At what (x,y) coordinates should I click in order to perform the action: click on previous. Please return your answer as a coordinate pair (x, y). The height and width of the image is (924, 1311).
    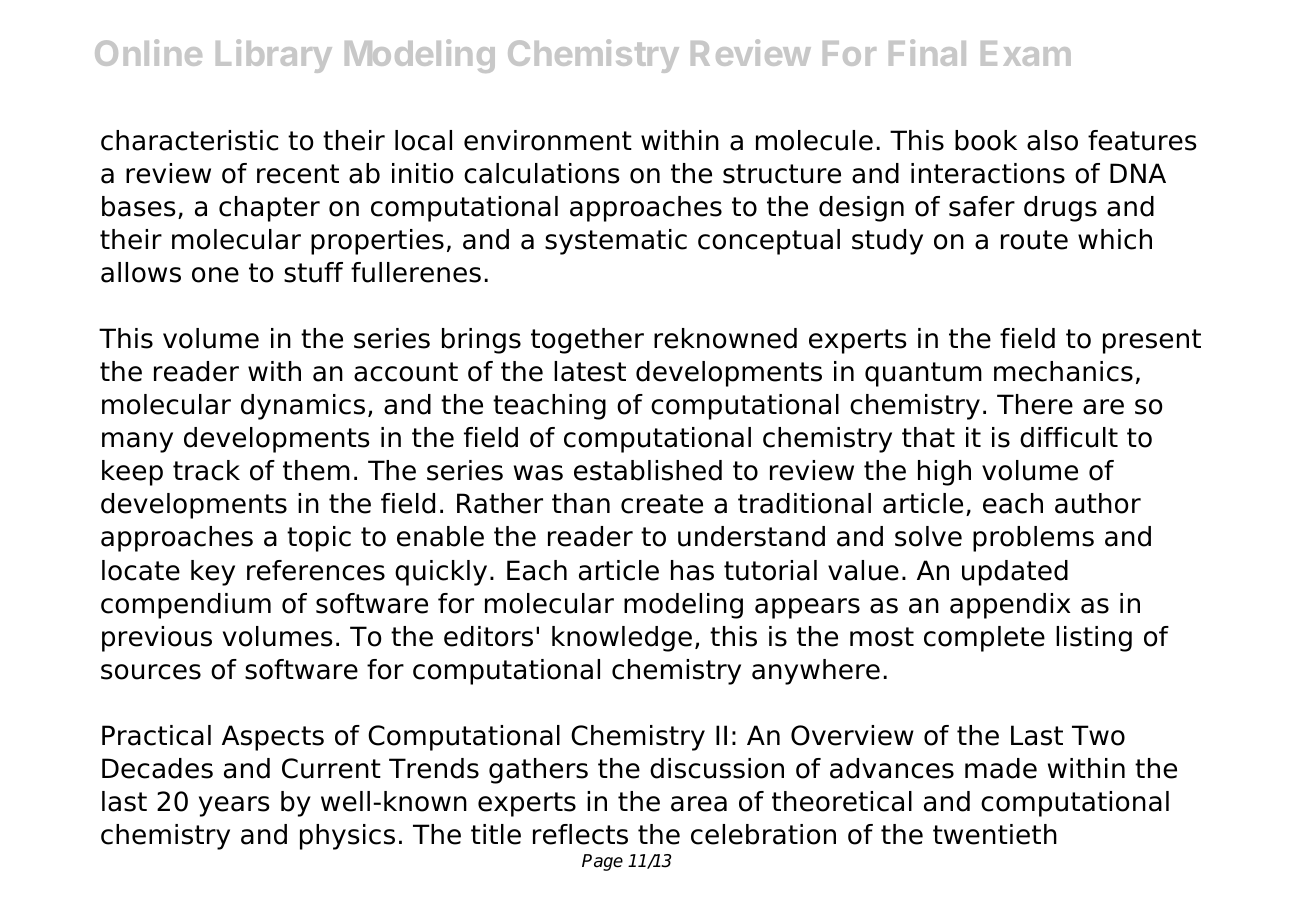
    Looking at the image, I should click on (157, 639).
